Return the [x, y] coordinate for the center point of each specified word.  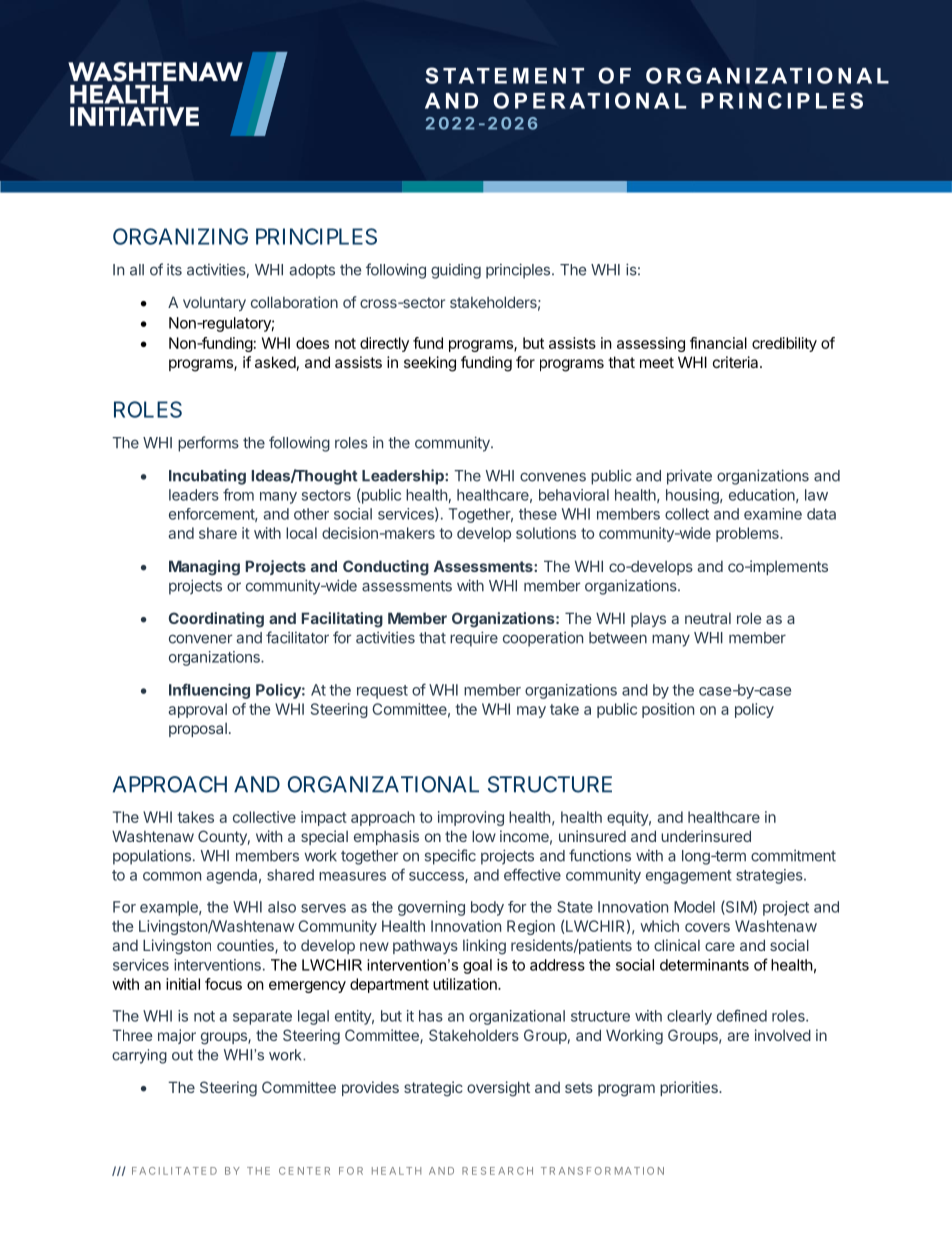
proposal [198, 730]
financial [718, 343]
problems [748, 534]
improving [471, 818]
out [182, 1055]
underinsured [706, 836]
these [538, 514]
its [174, 270]
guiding [456, 271]
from [238, 494]
